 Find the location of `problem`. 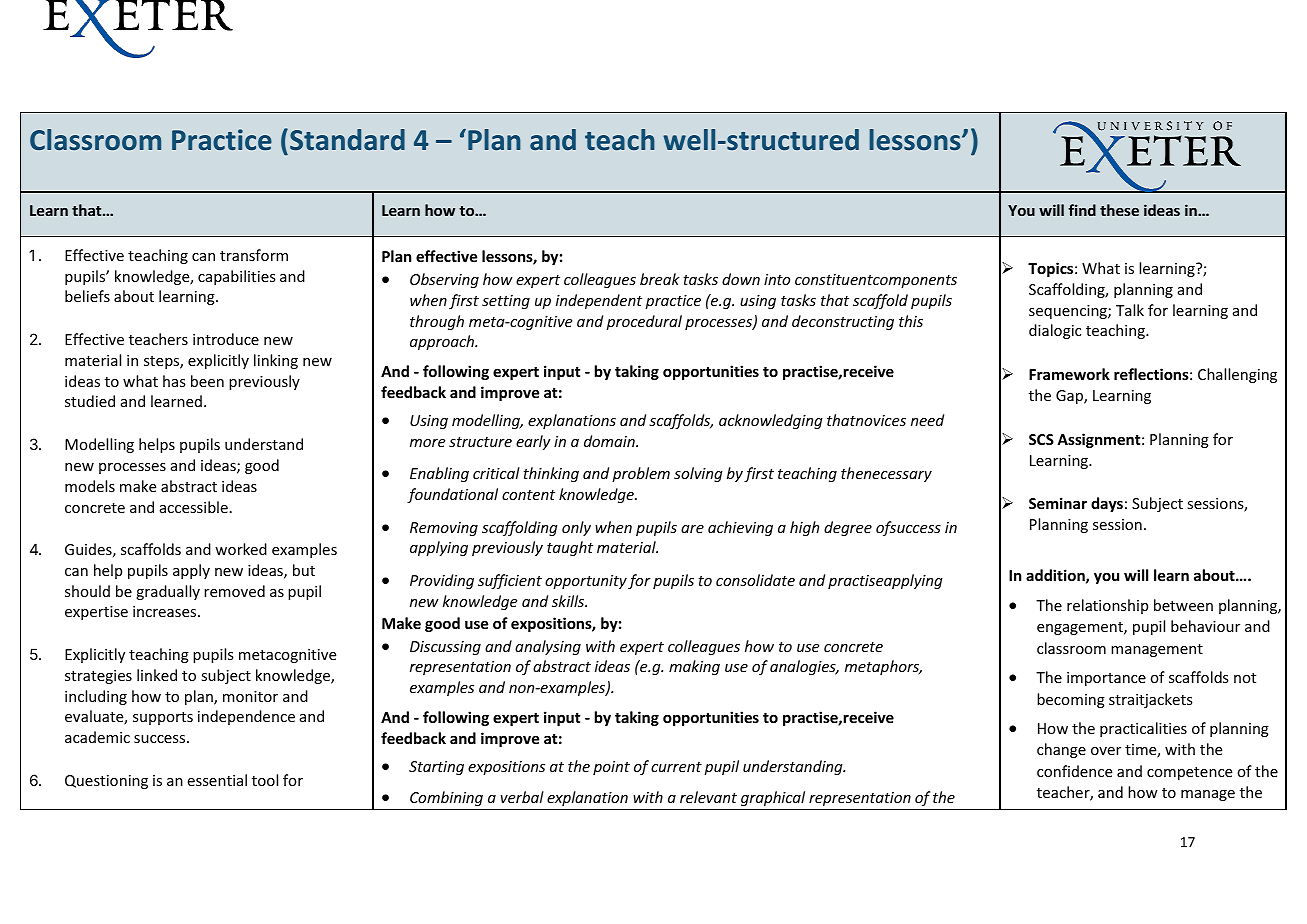

problem is located at coordinates (641, 474).
